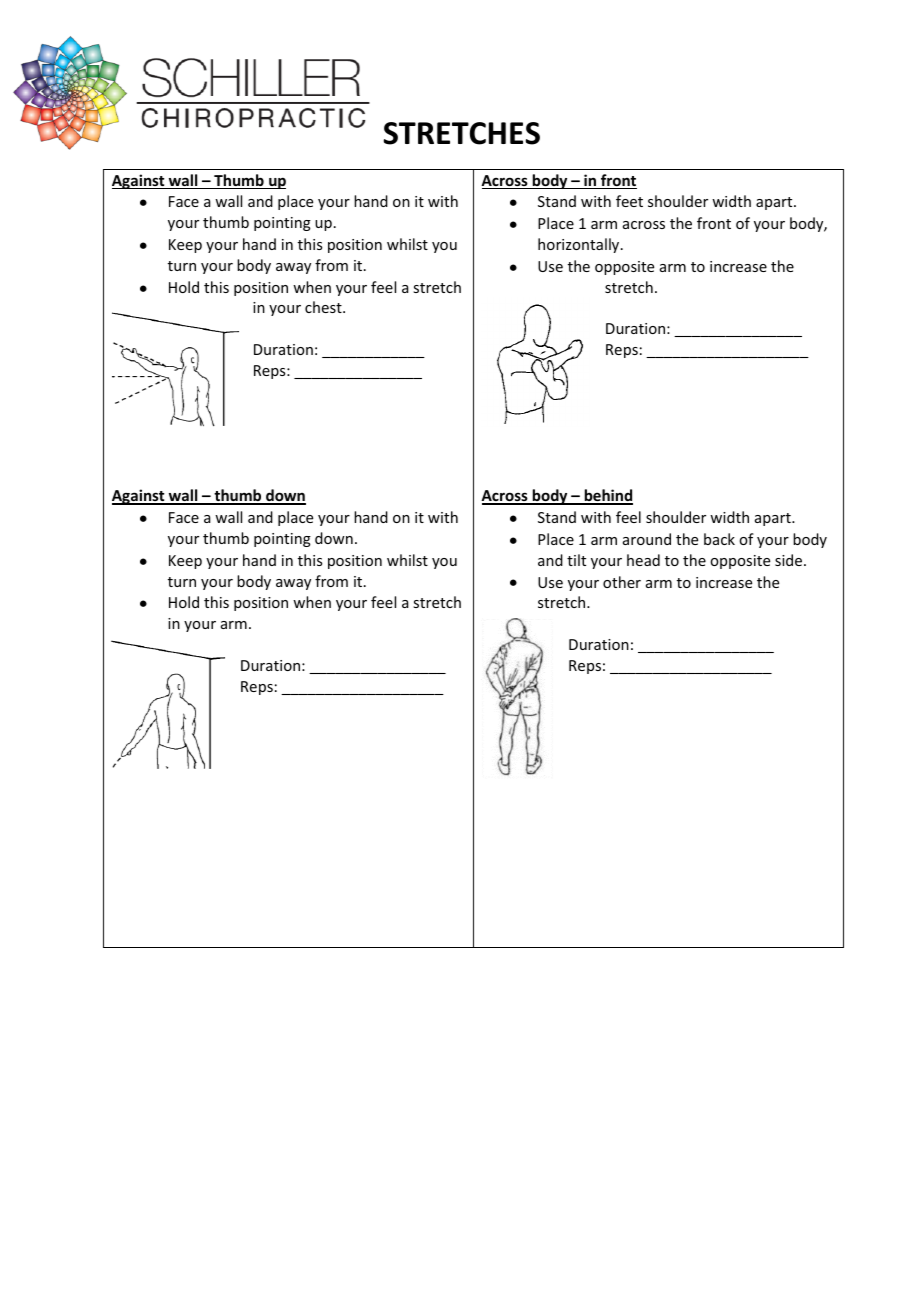 This screenshot has height=1308, width=924. I want to click on chest, so click(324, 307).
